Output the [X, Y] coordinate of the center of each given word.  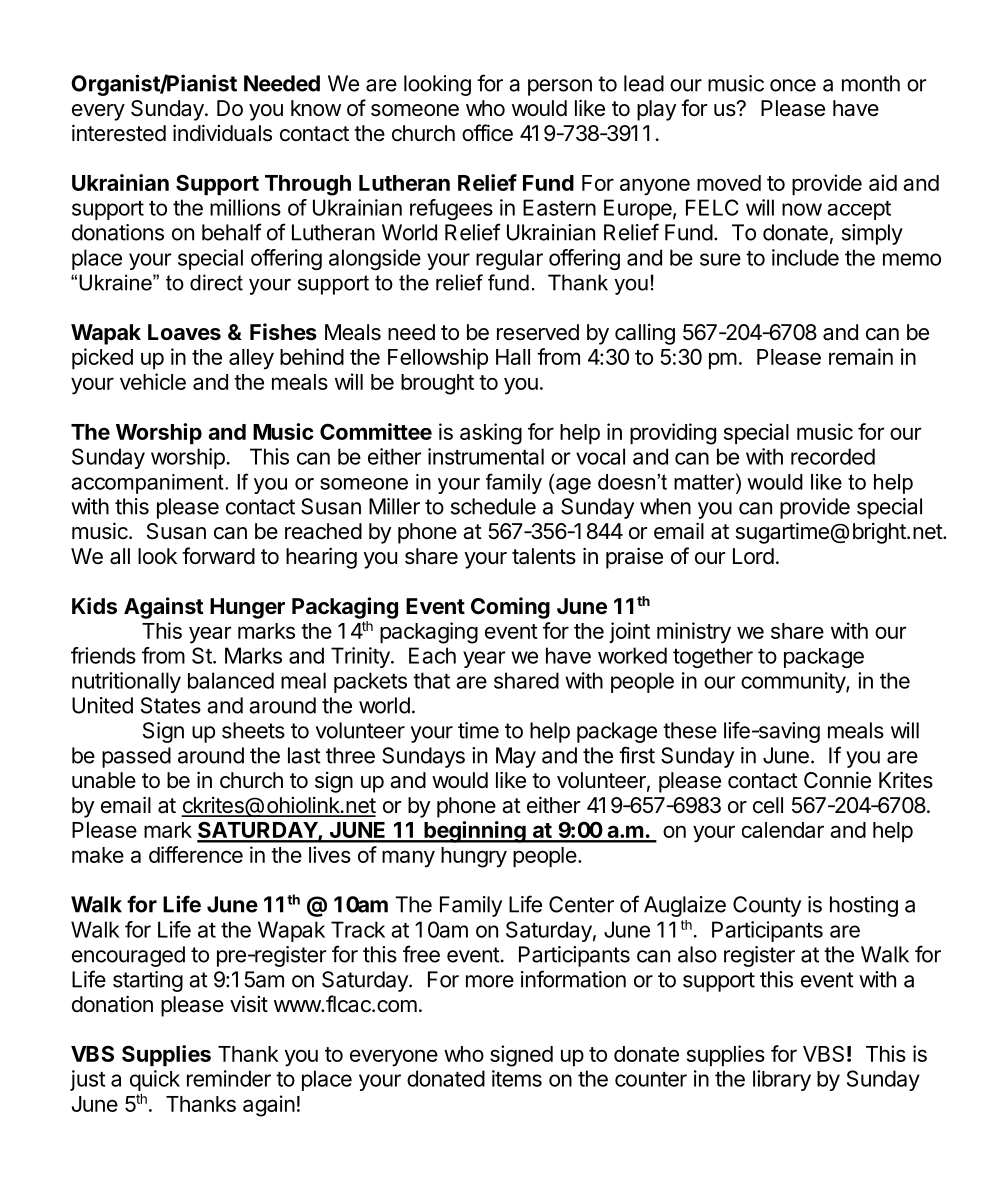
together [713, 657]
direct [216, 282]
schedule [493, 506]
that [431, 680]
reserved [538, 332]
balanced [231, 680]
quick [155, 1082]
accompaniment [148, 484]
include [805, 257]
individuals [222, 133]
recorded [833, 456]
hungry [474, 857]
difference [196, 854]
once [793, 85]
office [487, 132]
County [767, 906]
